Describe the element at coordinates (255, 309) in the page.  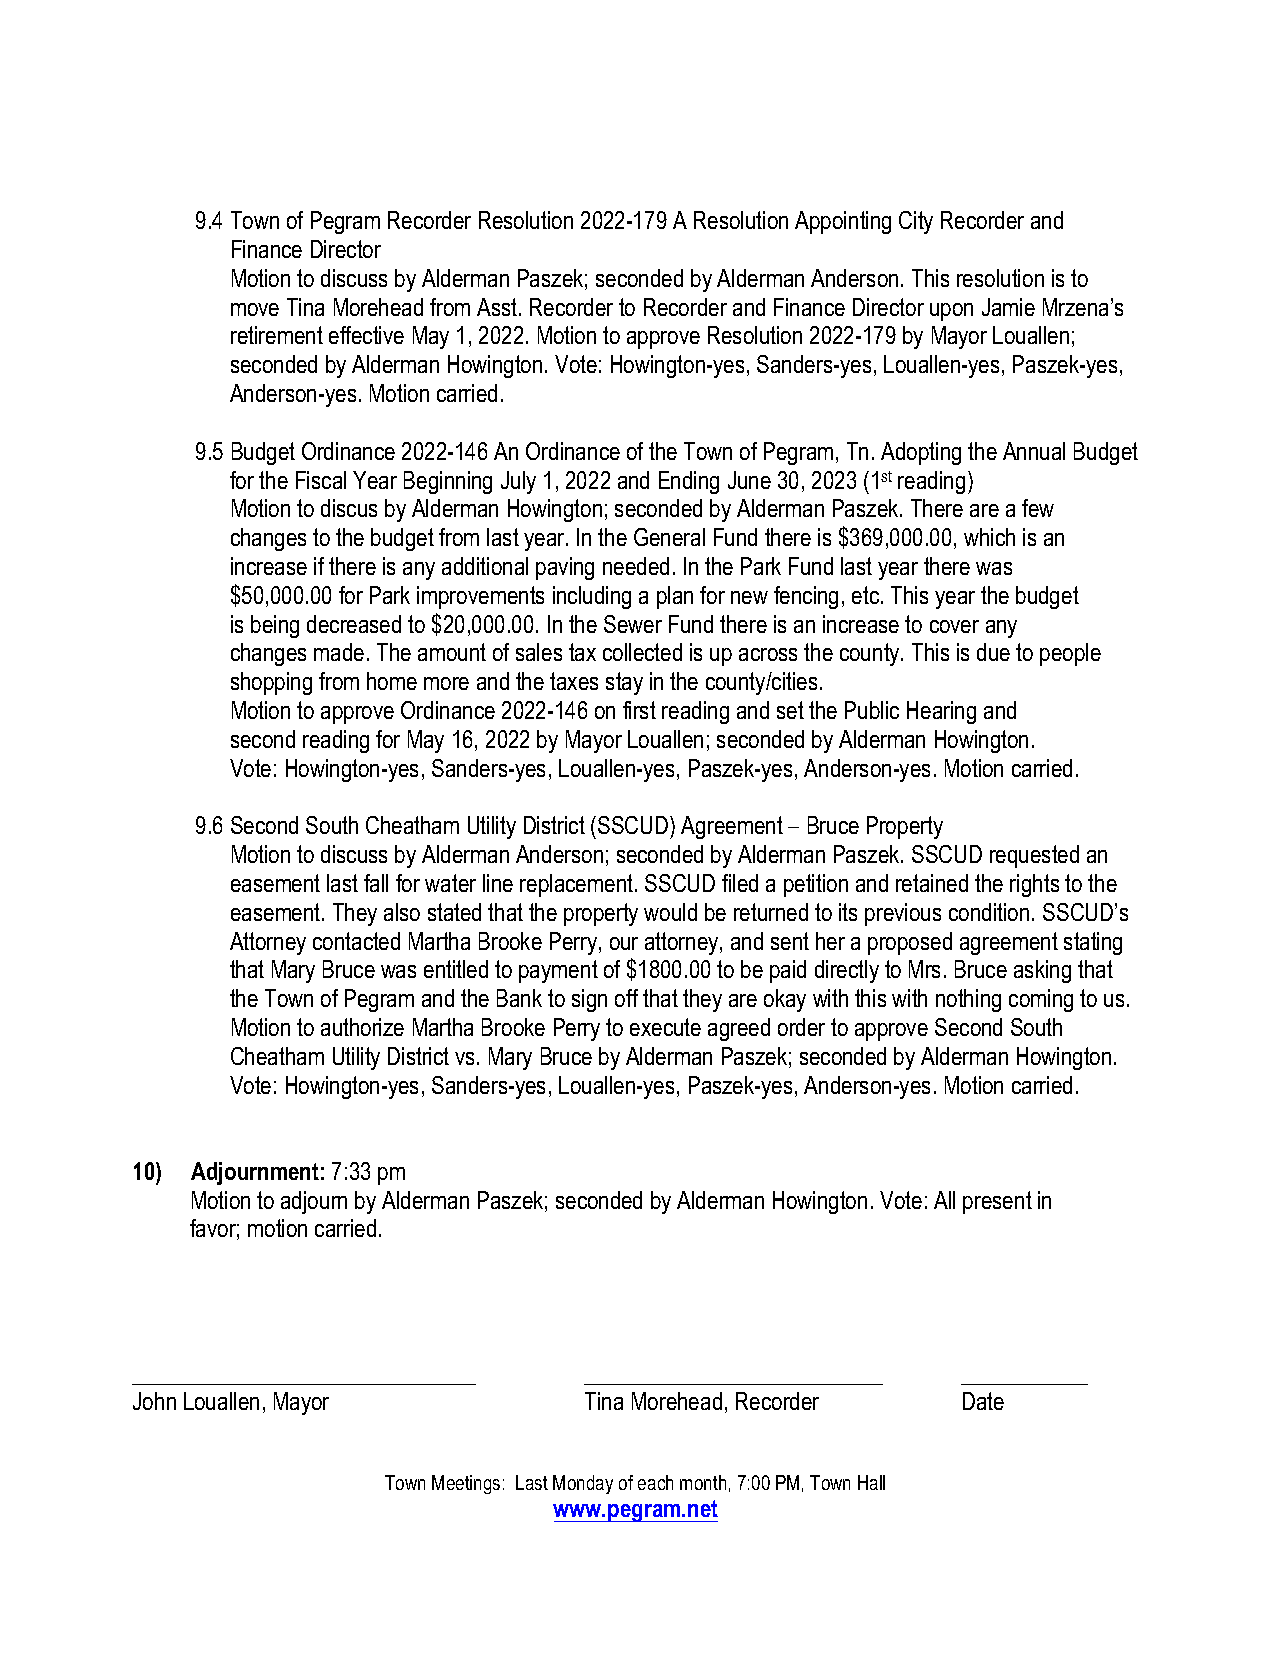
I see `move` at that location.
